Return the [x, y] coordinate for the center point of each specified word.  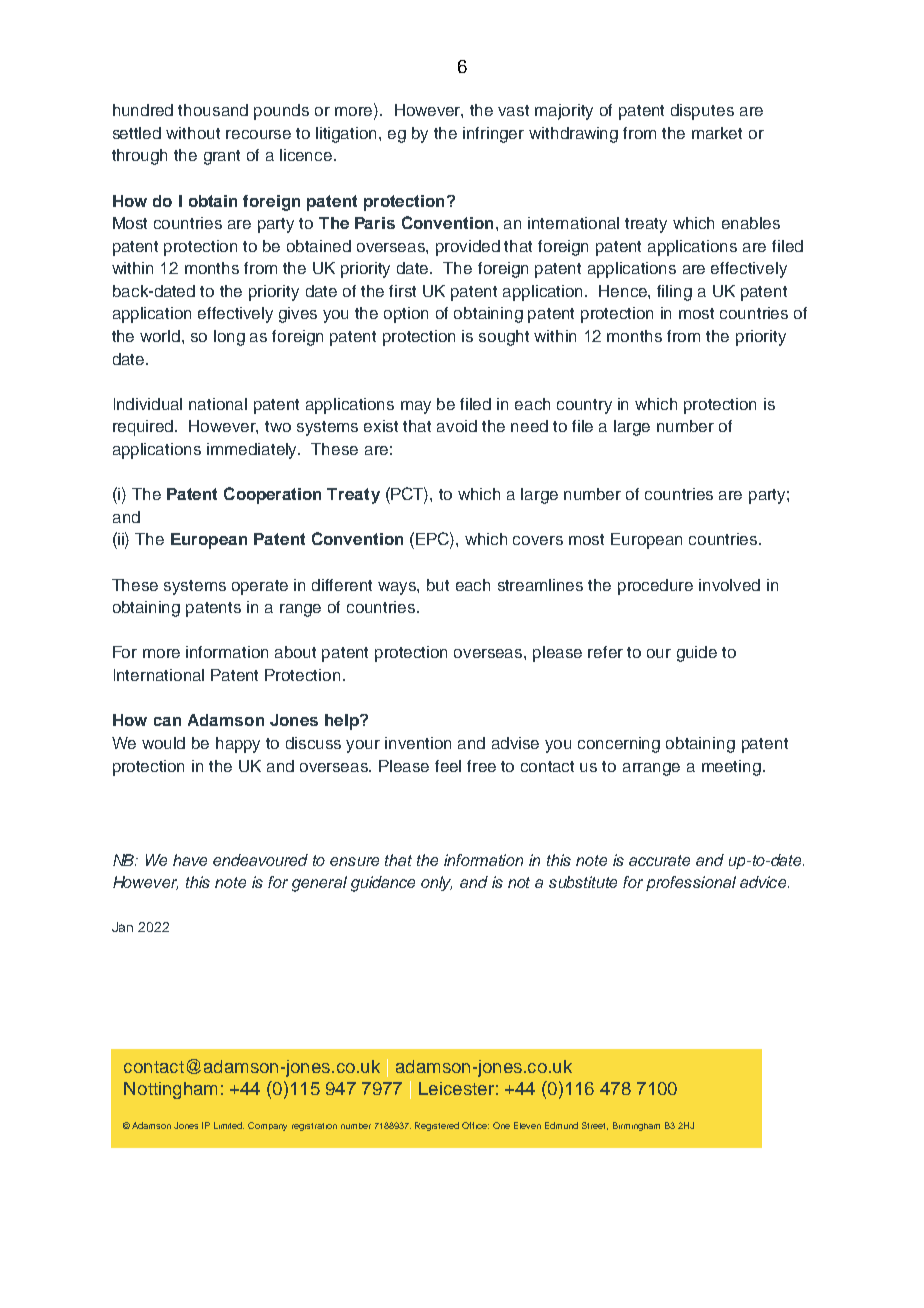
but [438, 585]
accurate [659, 860]
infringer [493, 135]
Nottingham [170, 1090]
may [416, 407]
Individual [148, 404]
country [584, 406]
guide [697, 654]
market [717, 133]
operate [260, 587]
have [190, 860]
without [193, 133]
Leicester [456, 1088]
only [436, 883]
